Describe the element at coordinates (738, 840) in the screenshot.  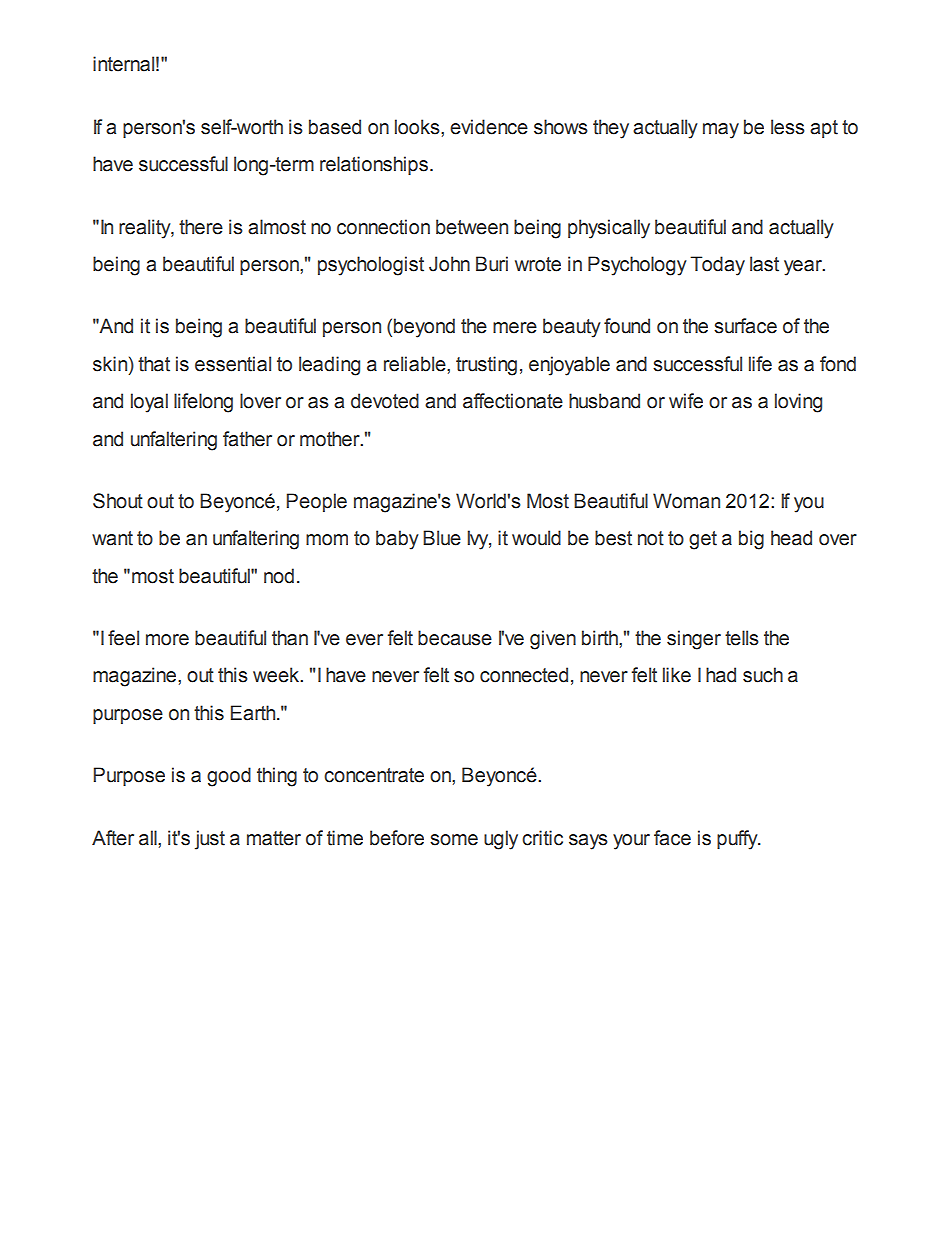
I see `puffy` at that location.
